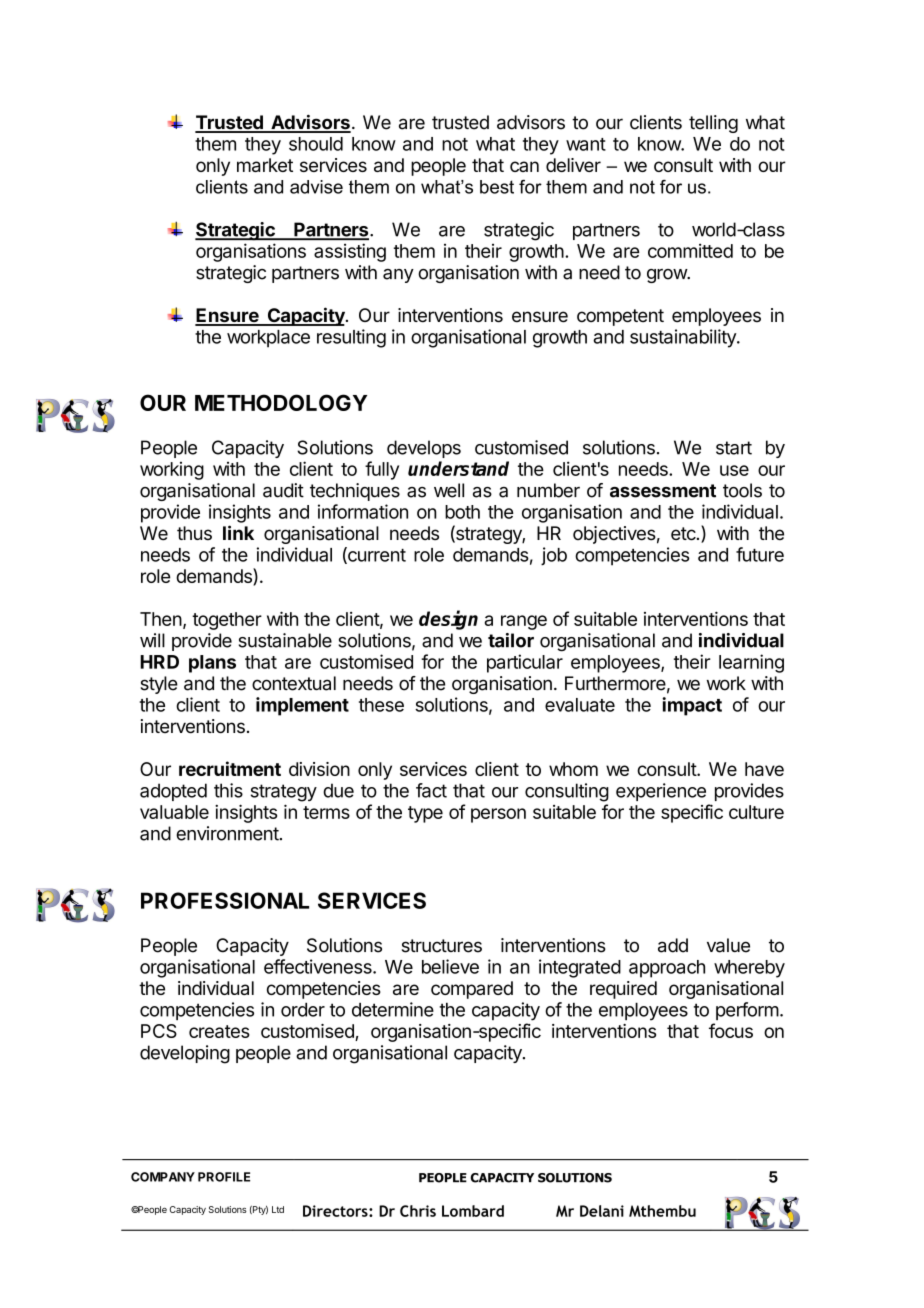 The image size is (924, 1308). What do you see at coordinates (713, 124) in the document?
I see `telling` at bounding box center [713, 124].
